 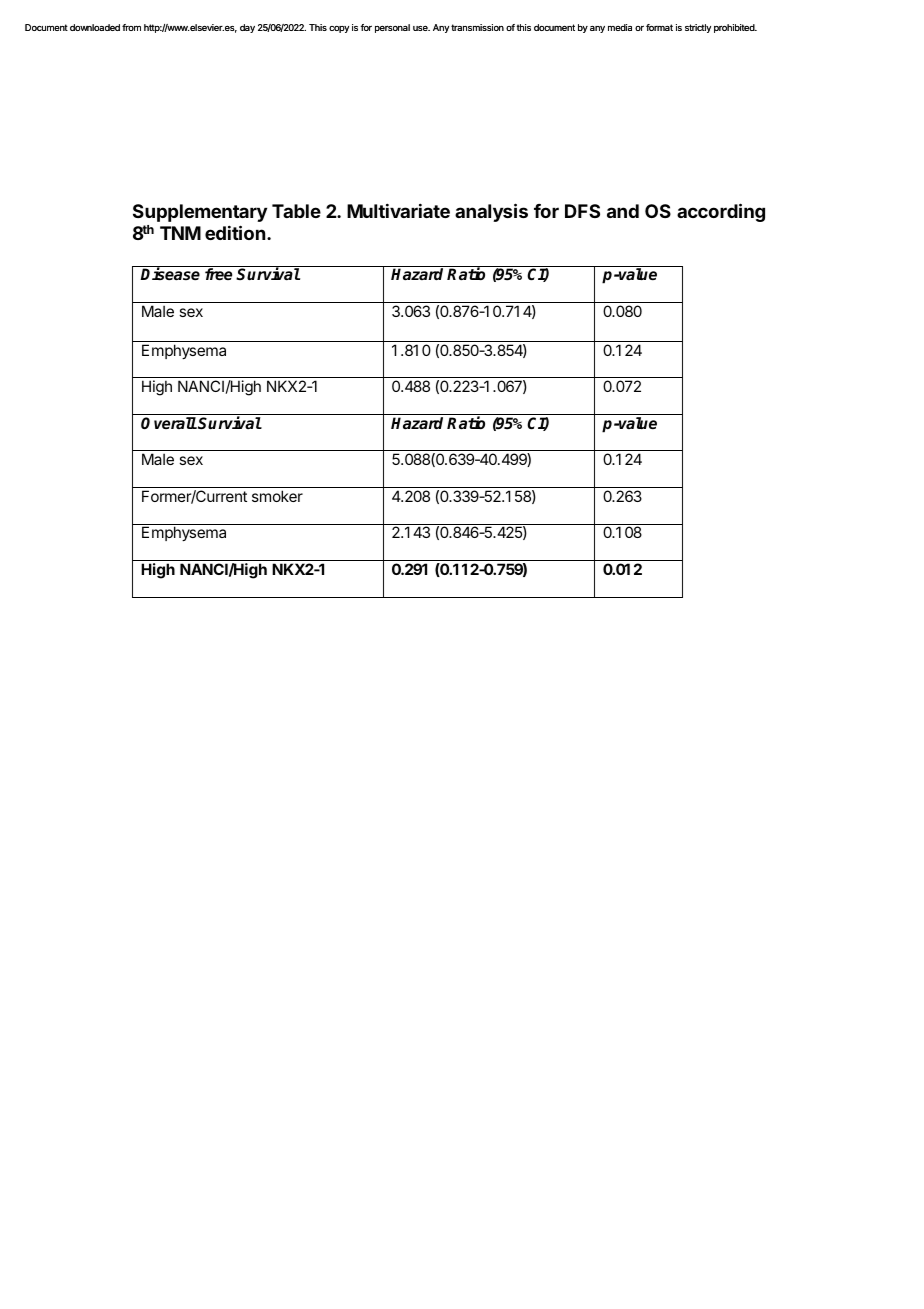 I want to click on according, so click(x=721, y=212).
